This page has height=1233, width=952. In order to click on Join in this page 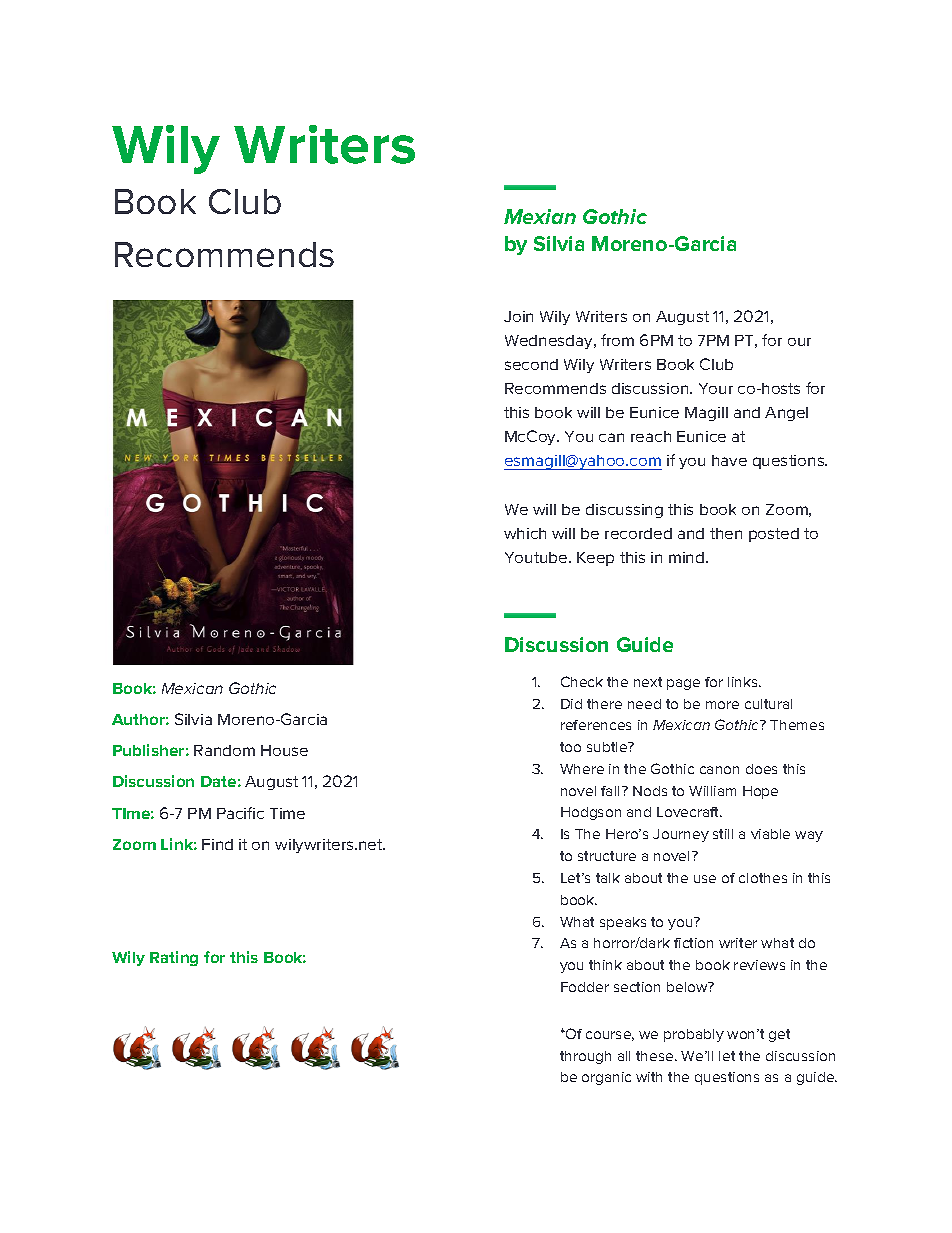, I will do `click(518, 316)`.
